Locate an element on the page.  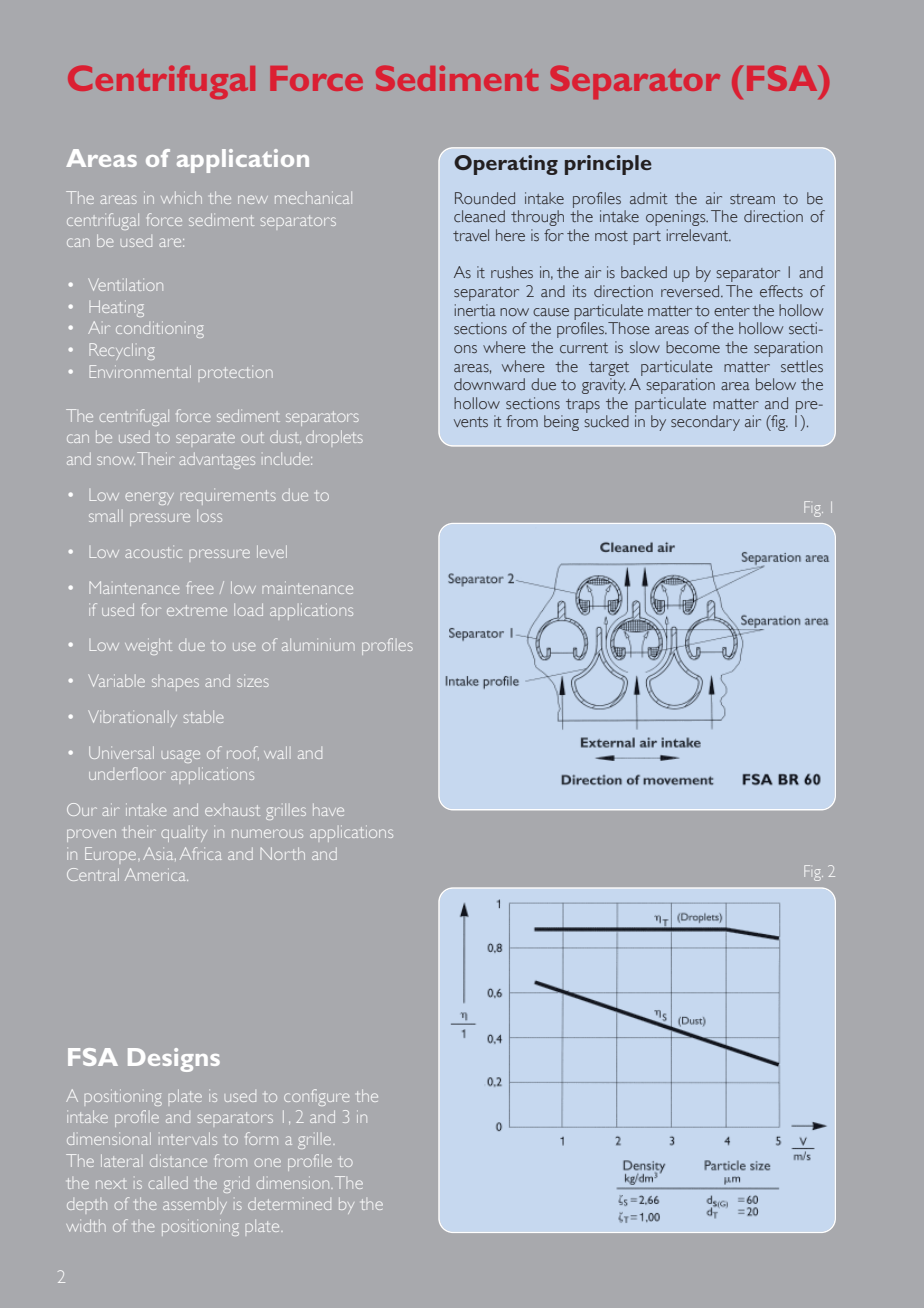
called is located at coordinates (168, 1183).
